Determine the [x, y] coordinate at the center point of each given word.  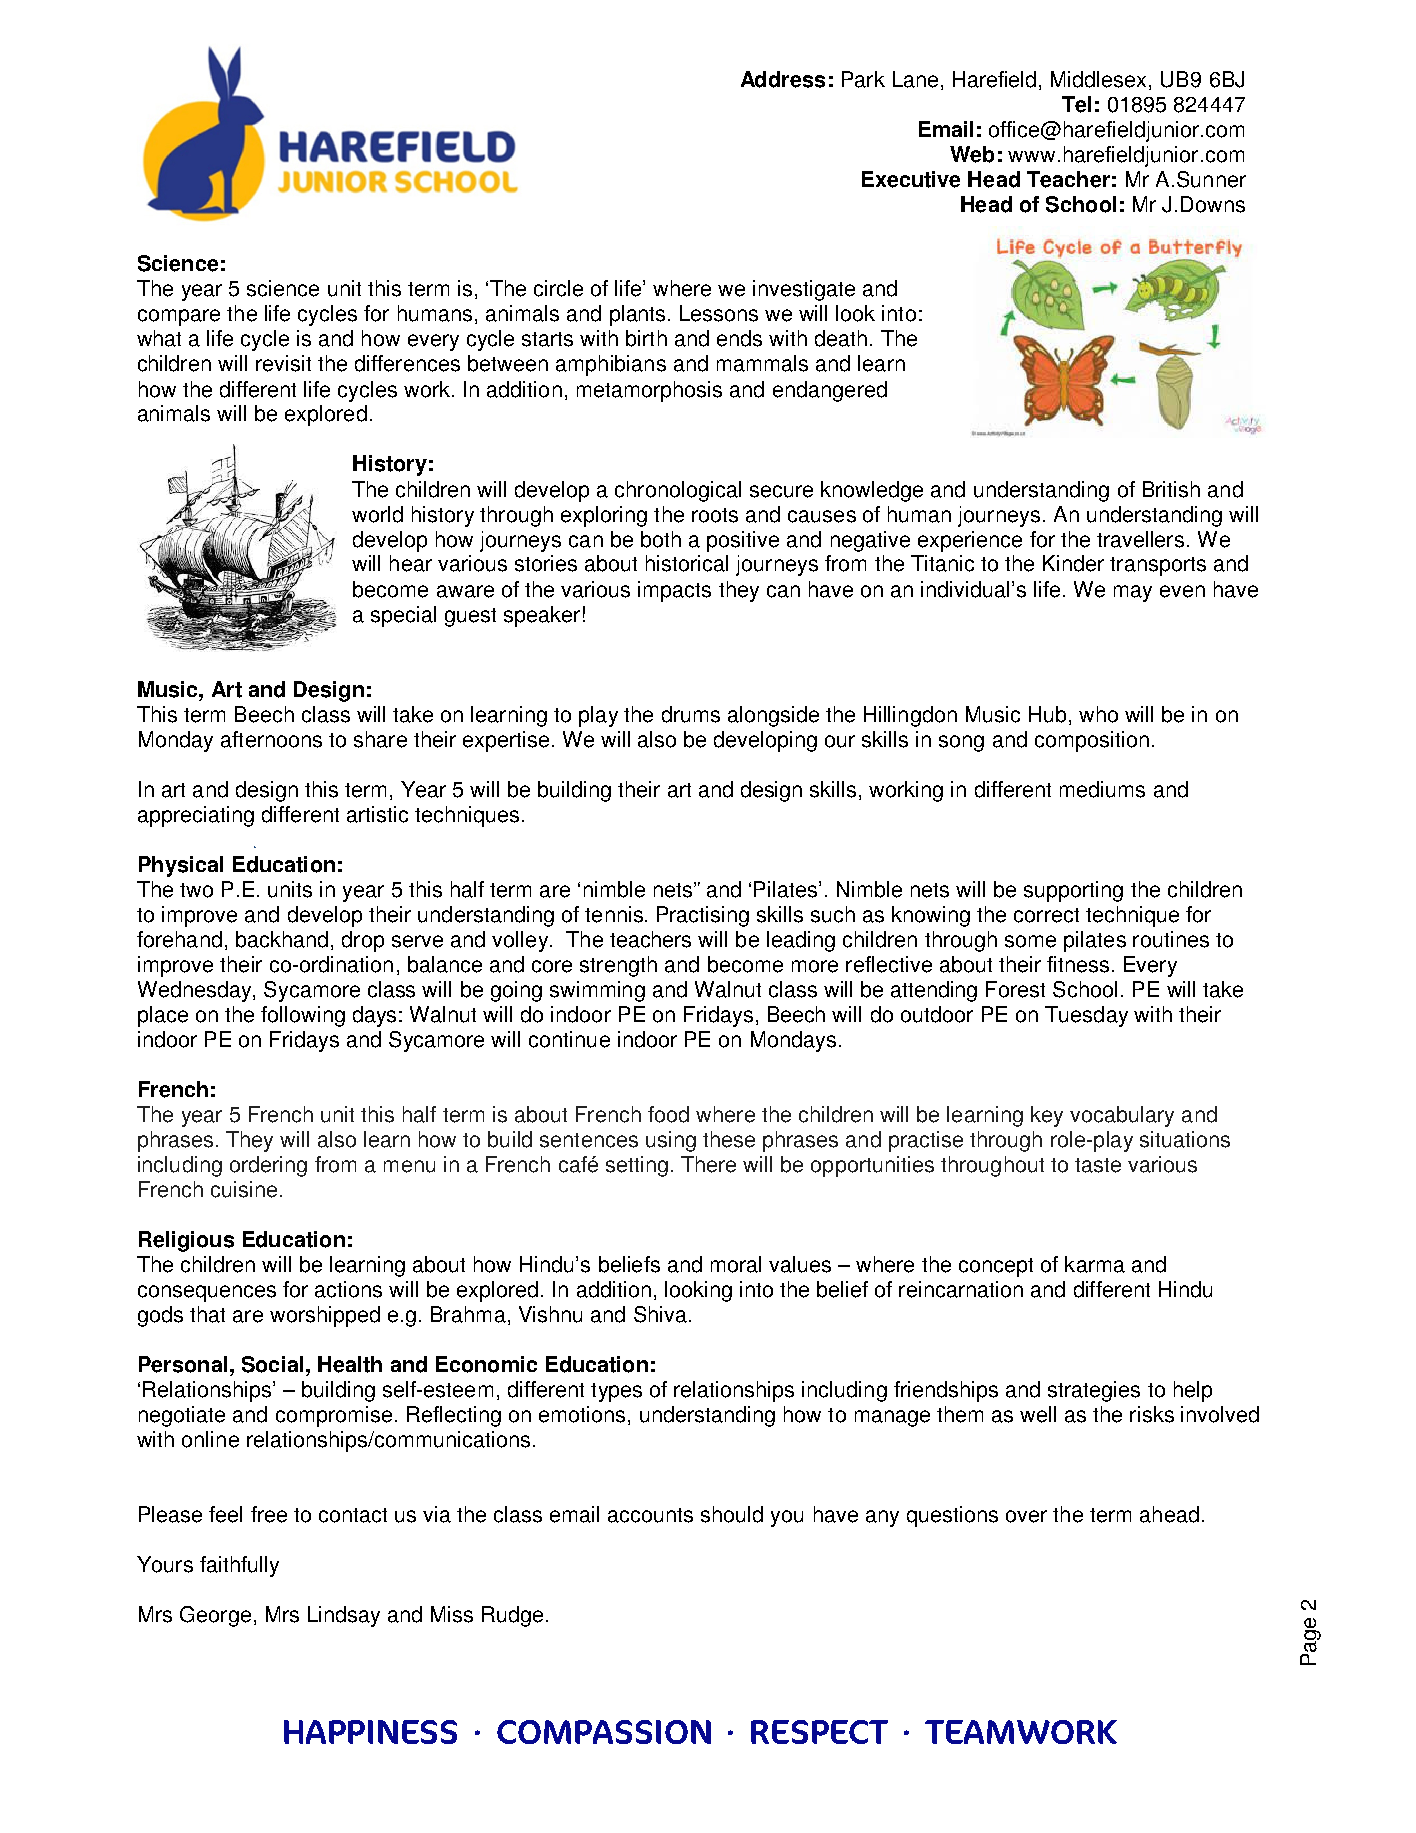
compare [179, 317]
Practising [703, 916]
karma [1095, 1264]
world [377, 514]
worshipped [325, 1316]
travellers [1140, 539]
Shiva [660, 1314]
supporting [1073, 891]
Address [783, 79]
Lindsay [344, 1616]
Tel [1076, 104]
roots [715, 515]
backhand [282, 939]
